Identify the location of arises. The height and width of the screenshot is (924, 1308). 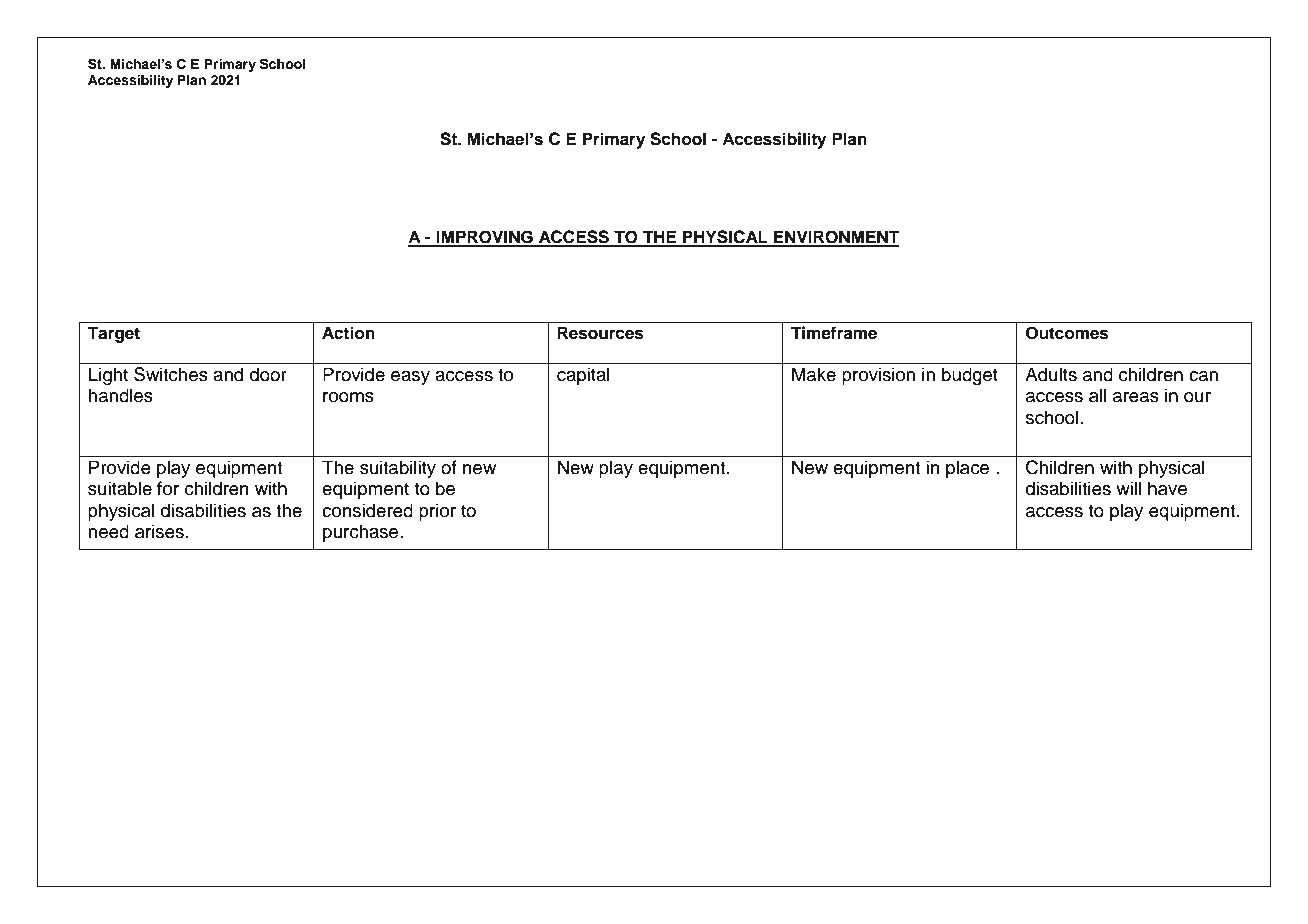
(159, 531).
